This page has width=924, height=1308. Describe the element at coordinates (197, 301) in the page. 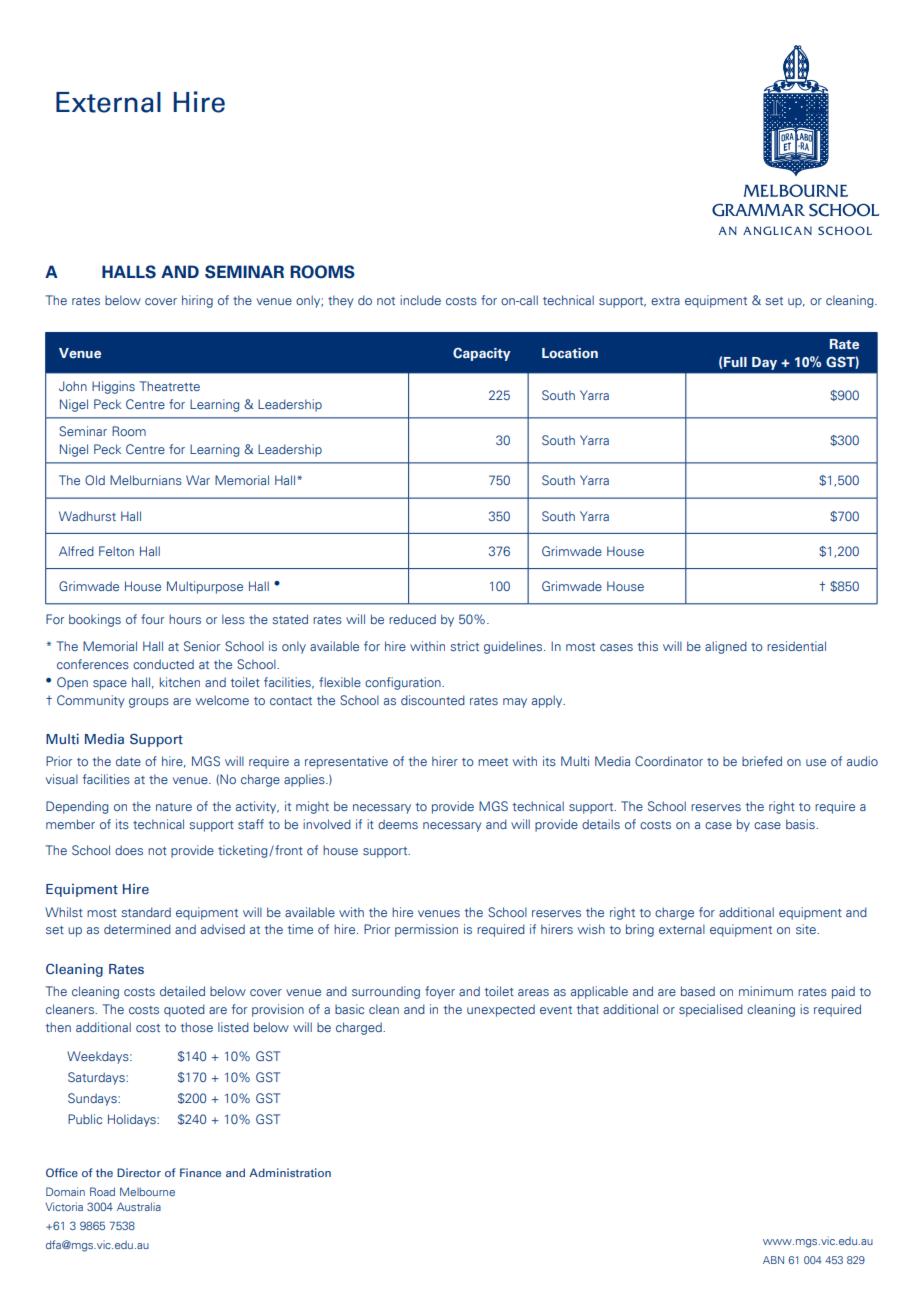

I see `hiring` at that location.
